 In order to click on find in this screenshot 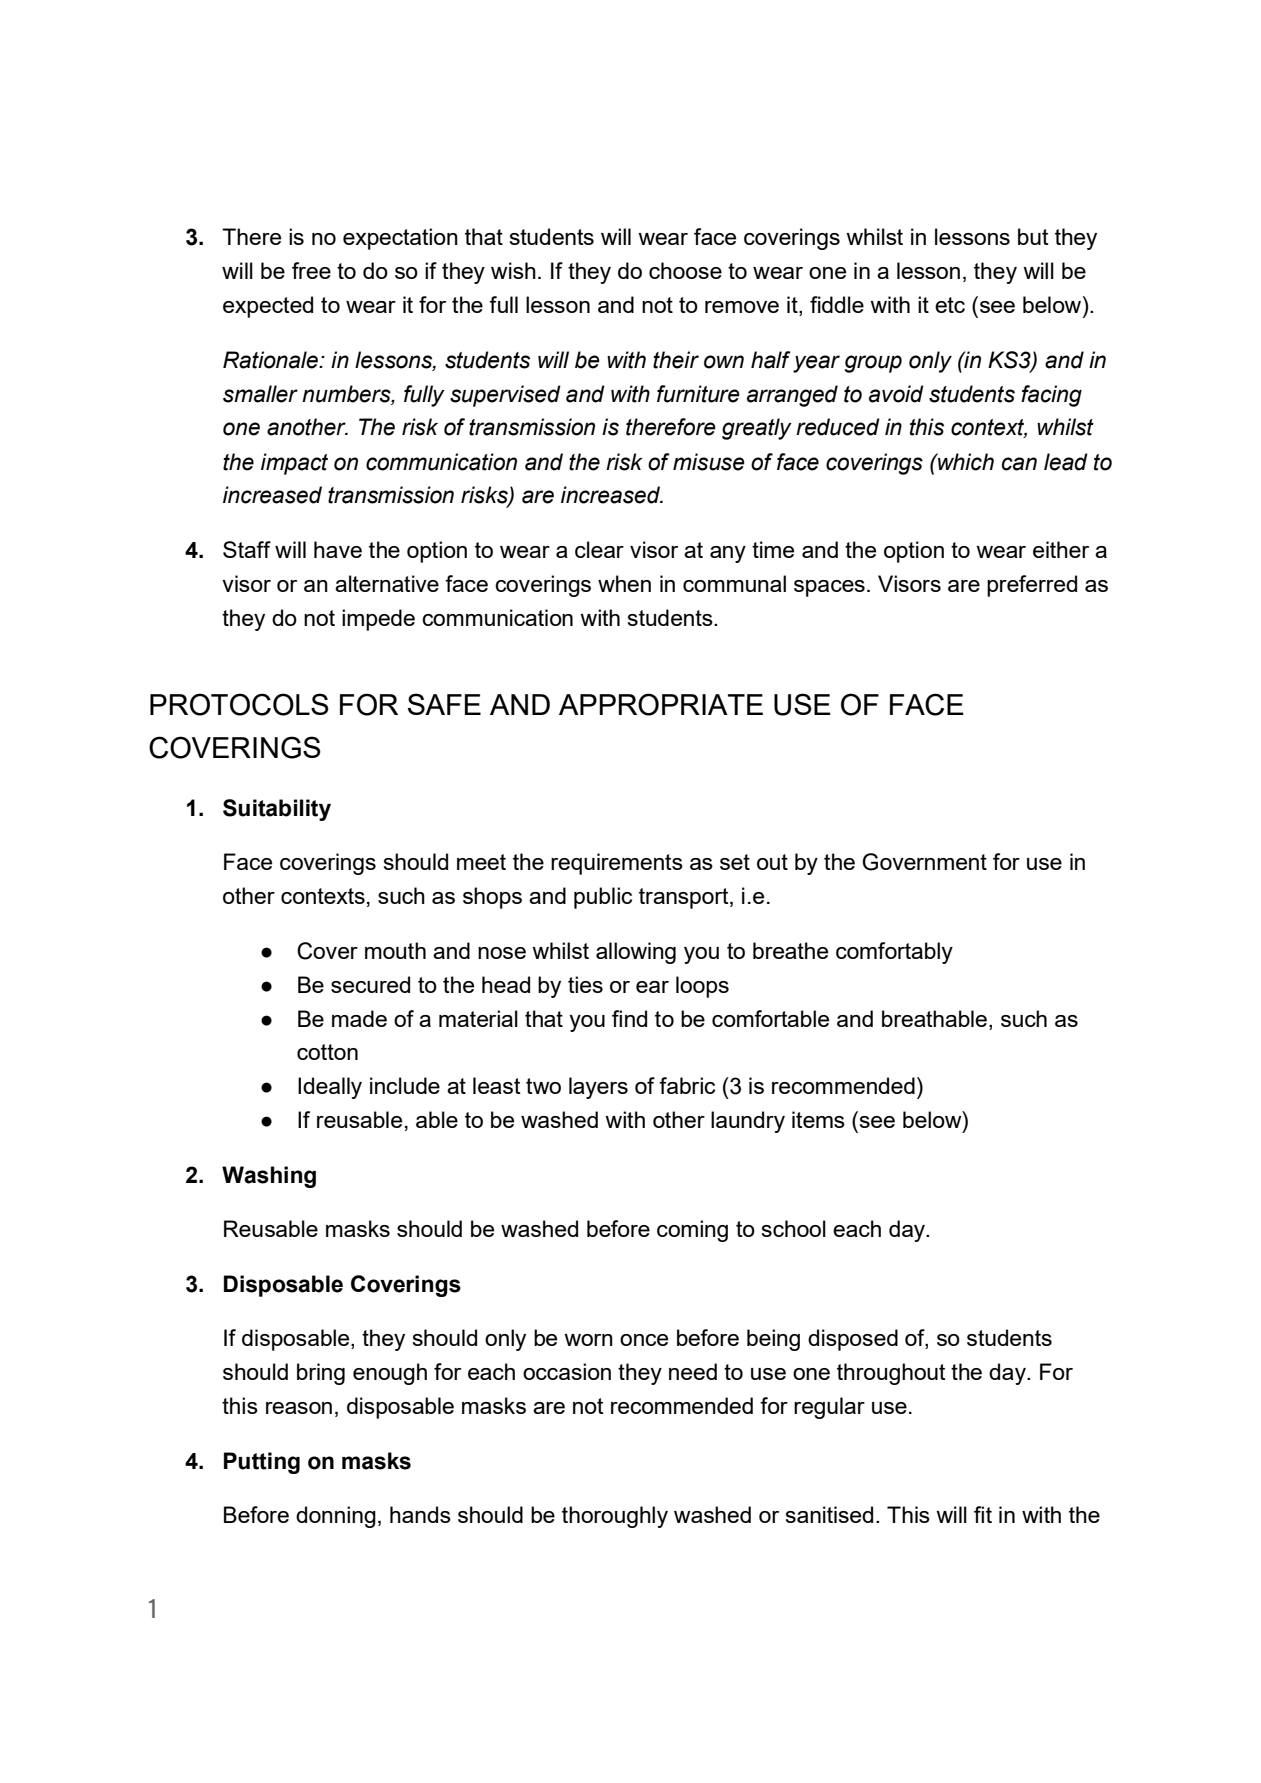, I will do `click(629, 1018)`.
